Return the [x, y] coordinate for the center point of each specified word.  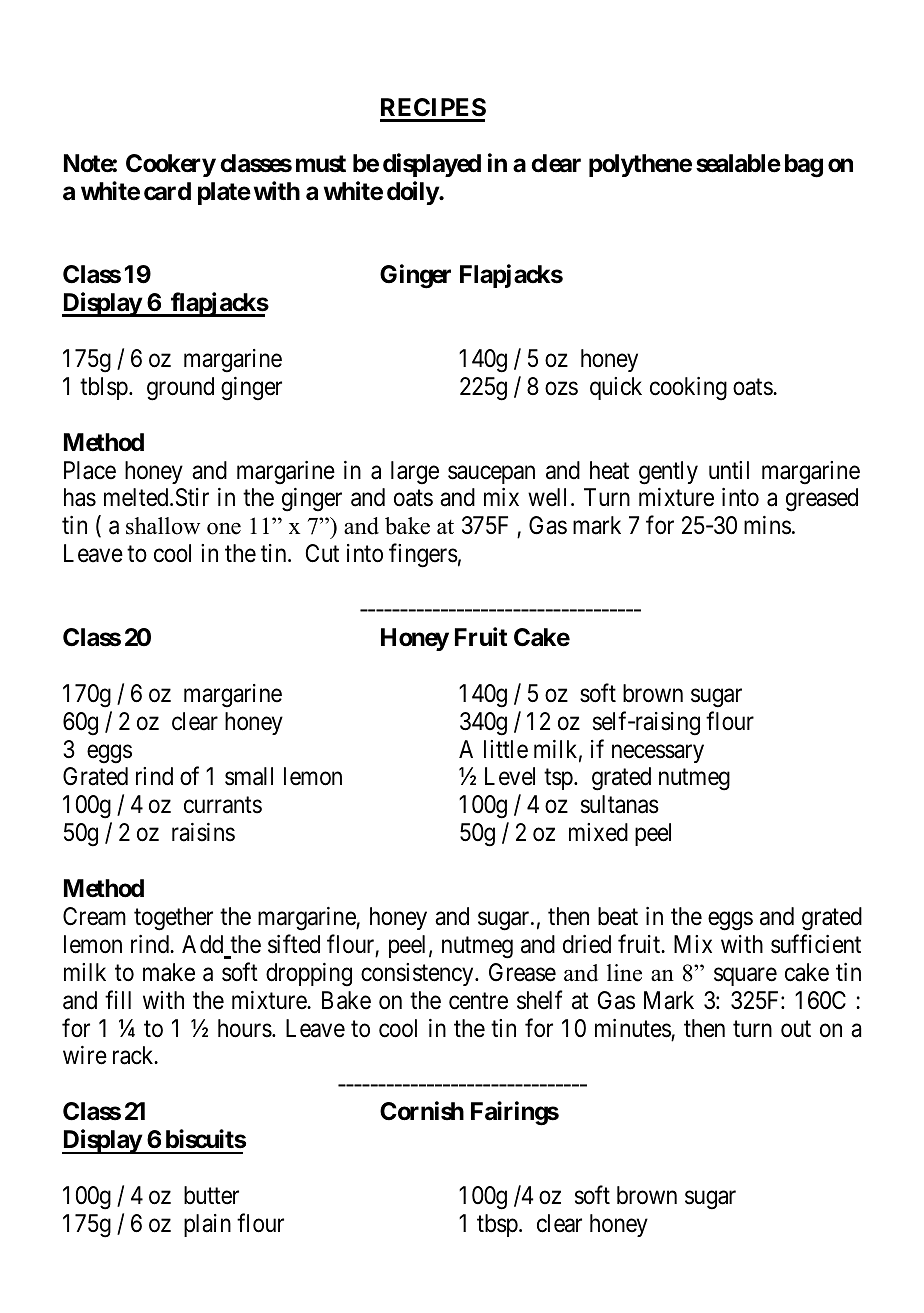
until [729, 470]
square [745, 977]
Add [202, 944]
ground [180, 389]
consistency [418, 974]
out [796, 1029]
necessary [658, 753]
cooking [688, 389]
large [415, 473]
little [506, 749]
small [249, 776]
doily [413, 193]
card [167, 191]
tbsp [498, 1225]
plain [207, 1225]
